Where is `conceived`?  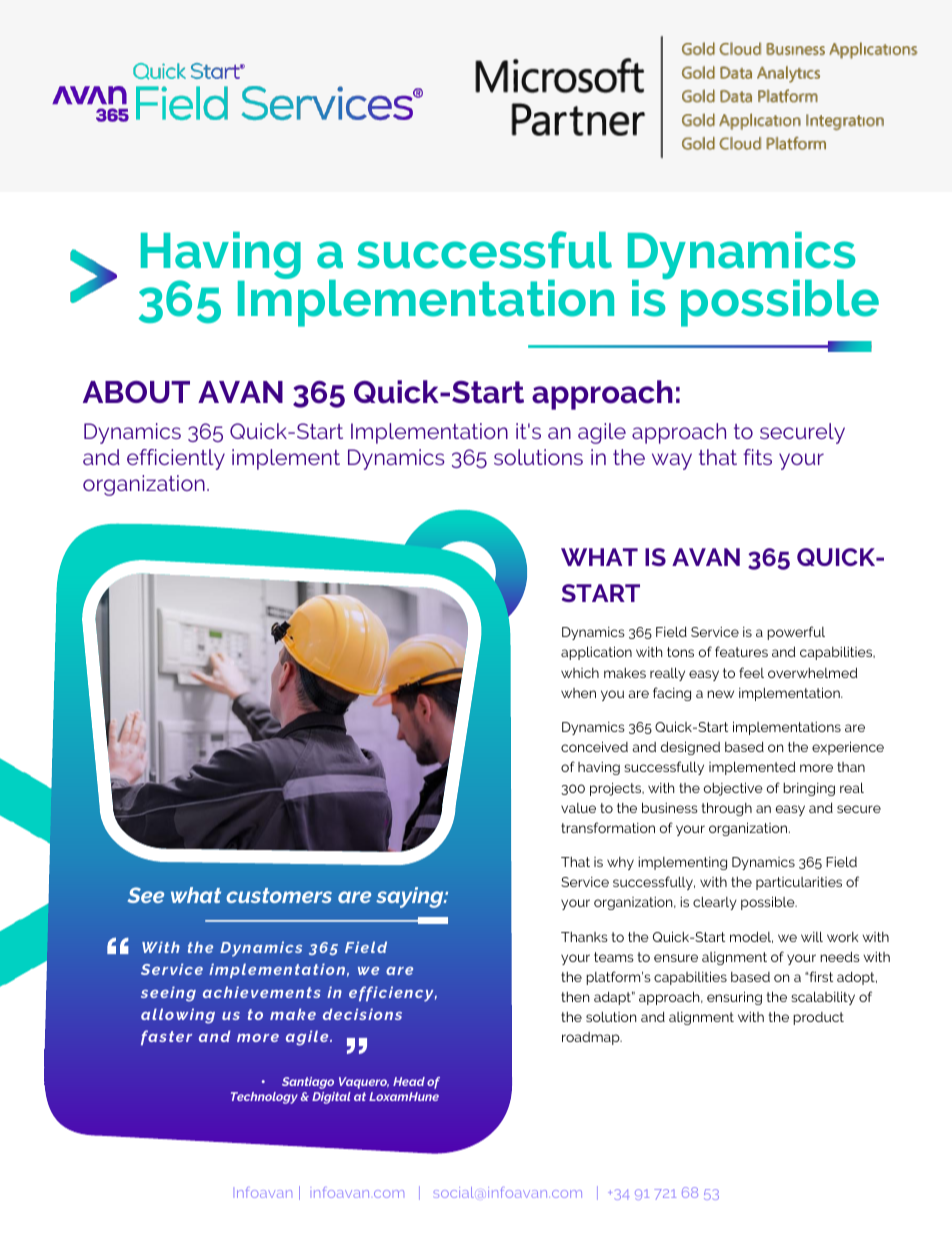 conceived is located at coordinates (594, 746).
